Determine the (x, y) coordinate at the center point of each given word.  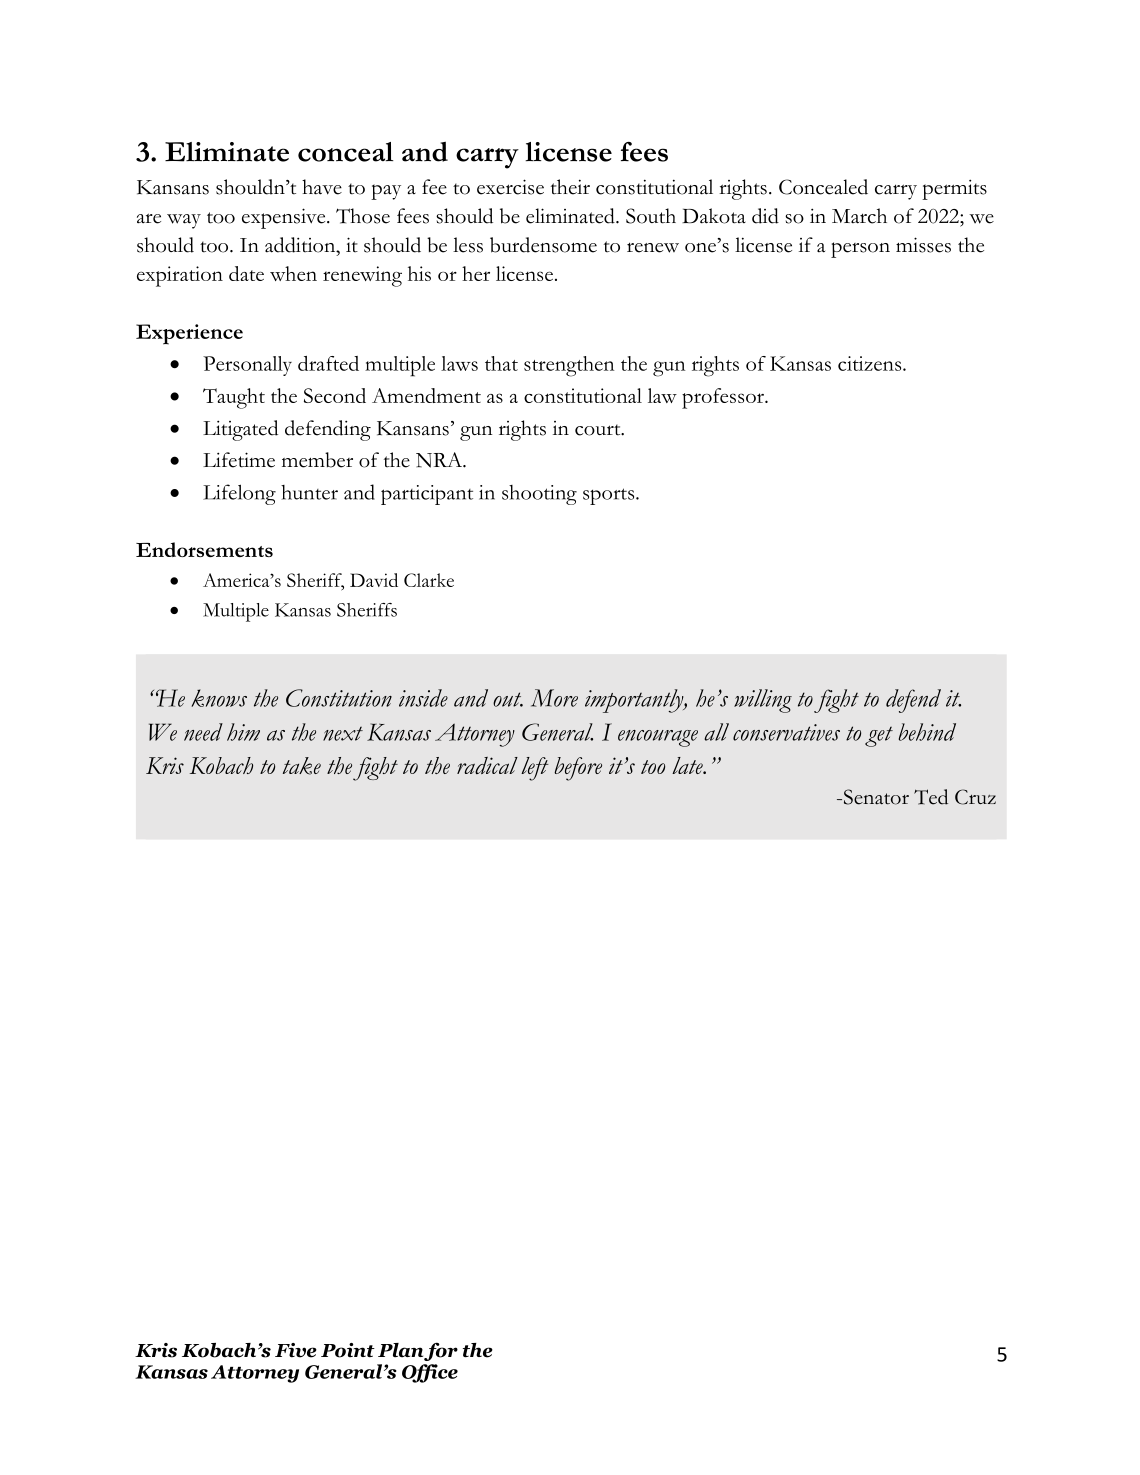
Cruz (975, 797)
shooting (539, 495)
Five (296, 1350)
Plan (400, 1350)
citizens (871, 363)
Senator (875, 797)
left (535, 769)
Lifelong (239, 494)
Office (430, 1373)
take (302, 766)
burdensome (543, 245)
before (578, 769)
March (859, 216)
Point (348, 1350)
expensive (285, 218)
